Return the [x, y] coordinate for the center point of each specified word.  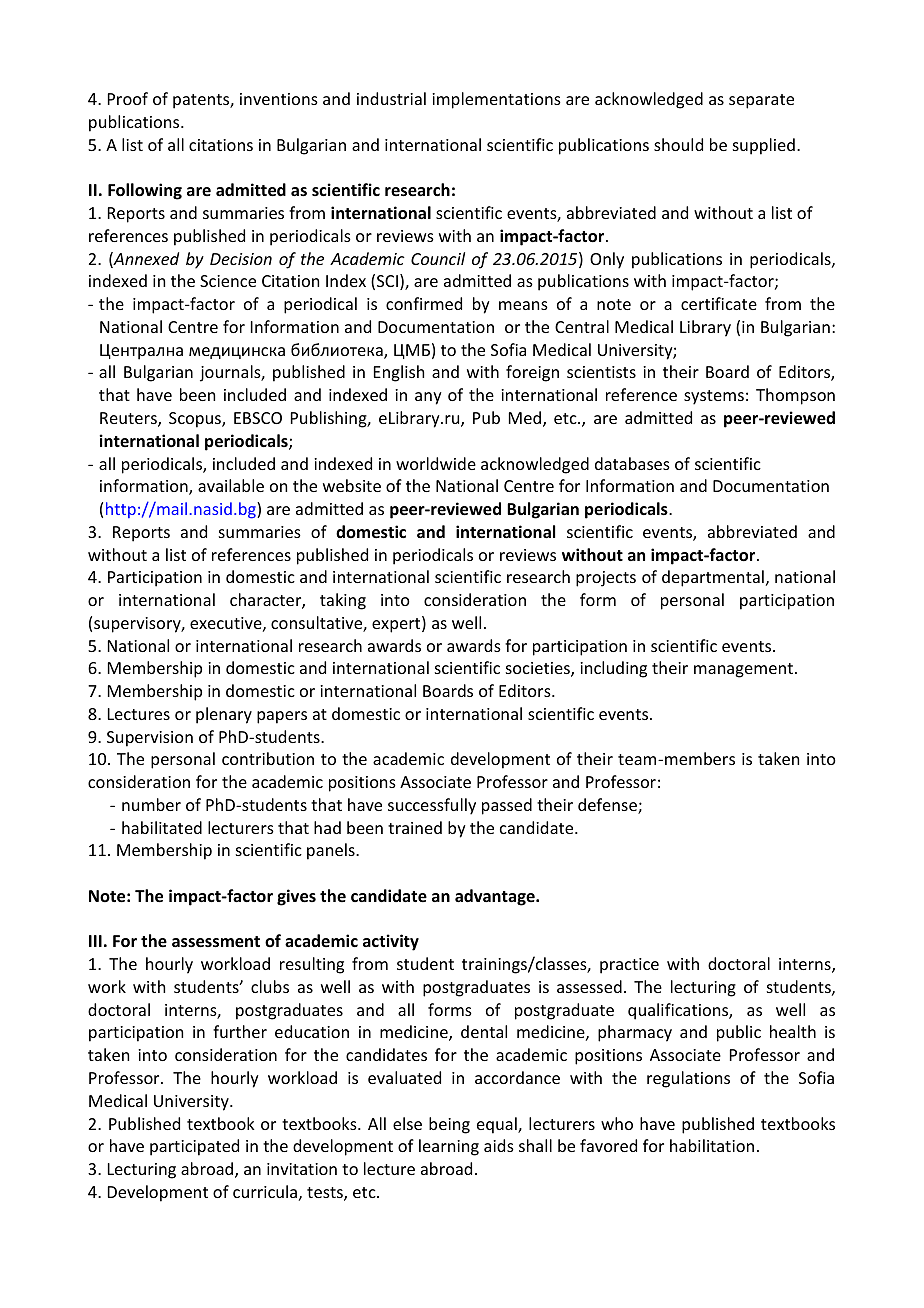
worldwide [436, 463]
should [678, 144]
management [743, 670]
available [231, 485]
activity [391, 942]
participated [194, 1147]
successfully [432, 806]
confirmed [424, 303]
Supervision [150, 739]
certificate [719, 303]
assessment [216, 942]
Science [228, 281]
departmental [713, 578]
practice [629, 966]
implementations [496, 100]
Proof [128, 98]
